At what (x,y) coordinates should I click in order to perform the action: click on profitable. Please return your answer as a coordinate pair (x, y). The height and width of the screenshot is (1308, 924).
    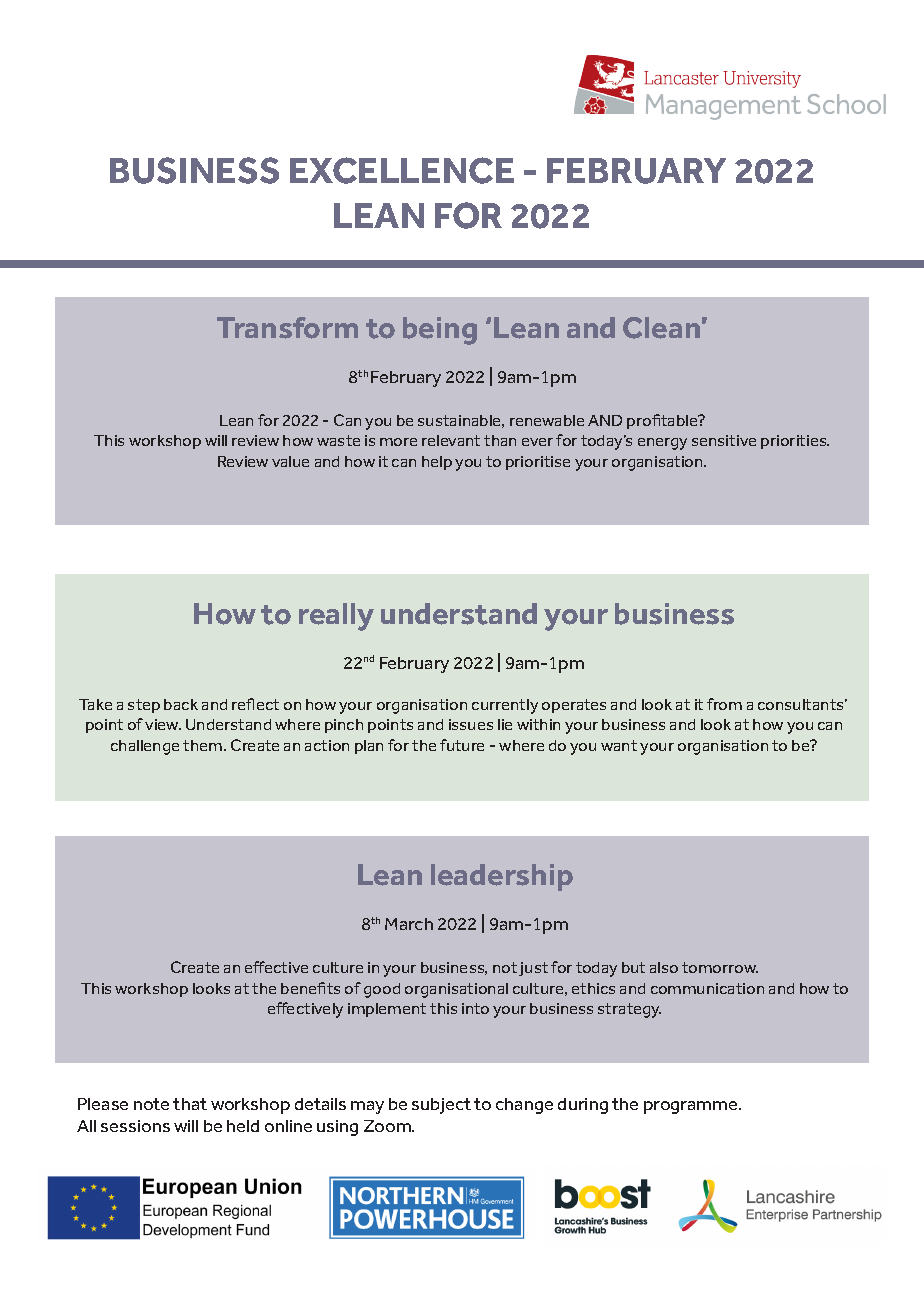
    Looking at the image, I should click on (663, 421).
